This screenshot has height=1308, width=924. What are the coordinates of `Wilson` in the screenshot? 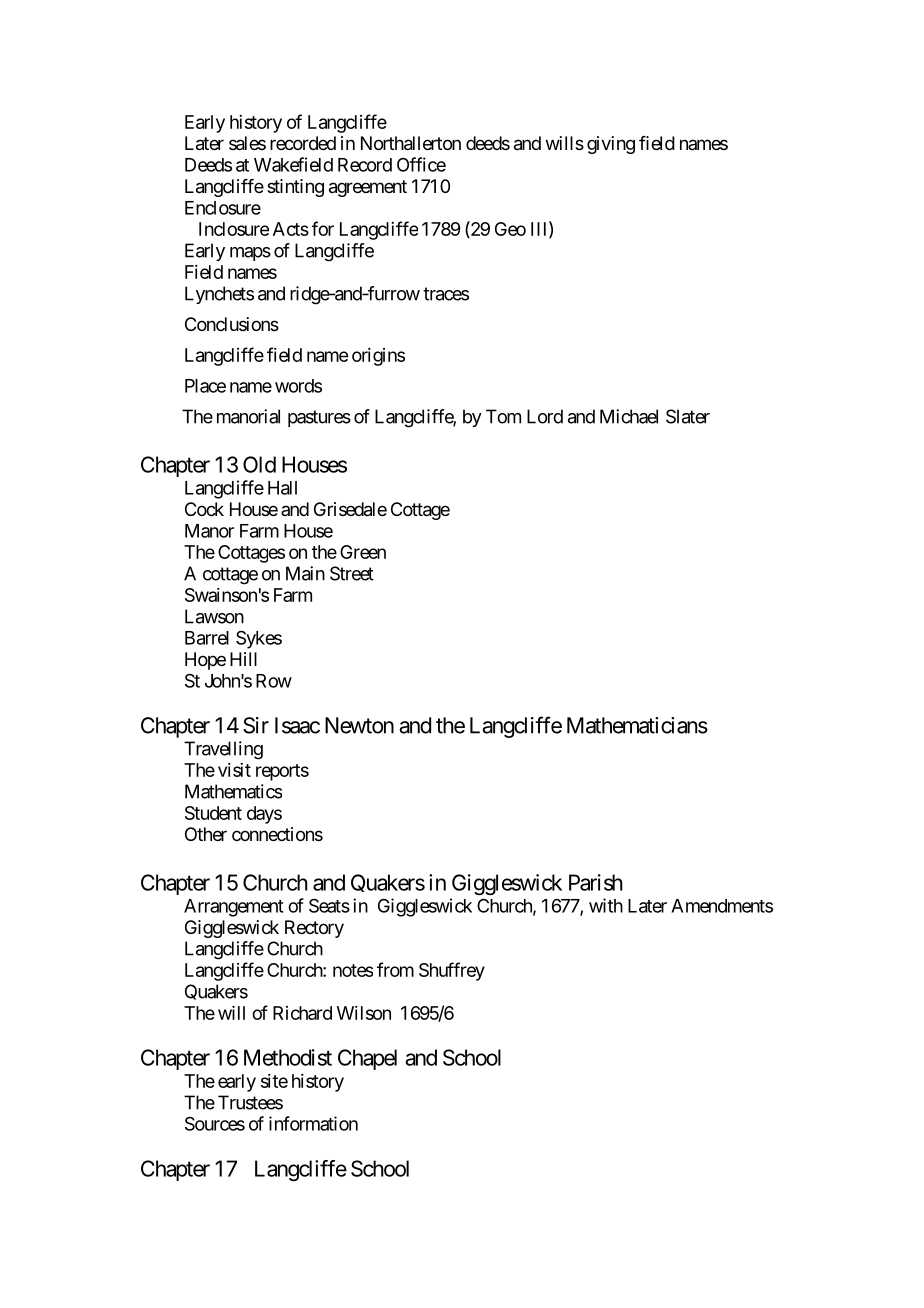 It's located at (364, 1013).
